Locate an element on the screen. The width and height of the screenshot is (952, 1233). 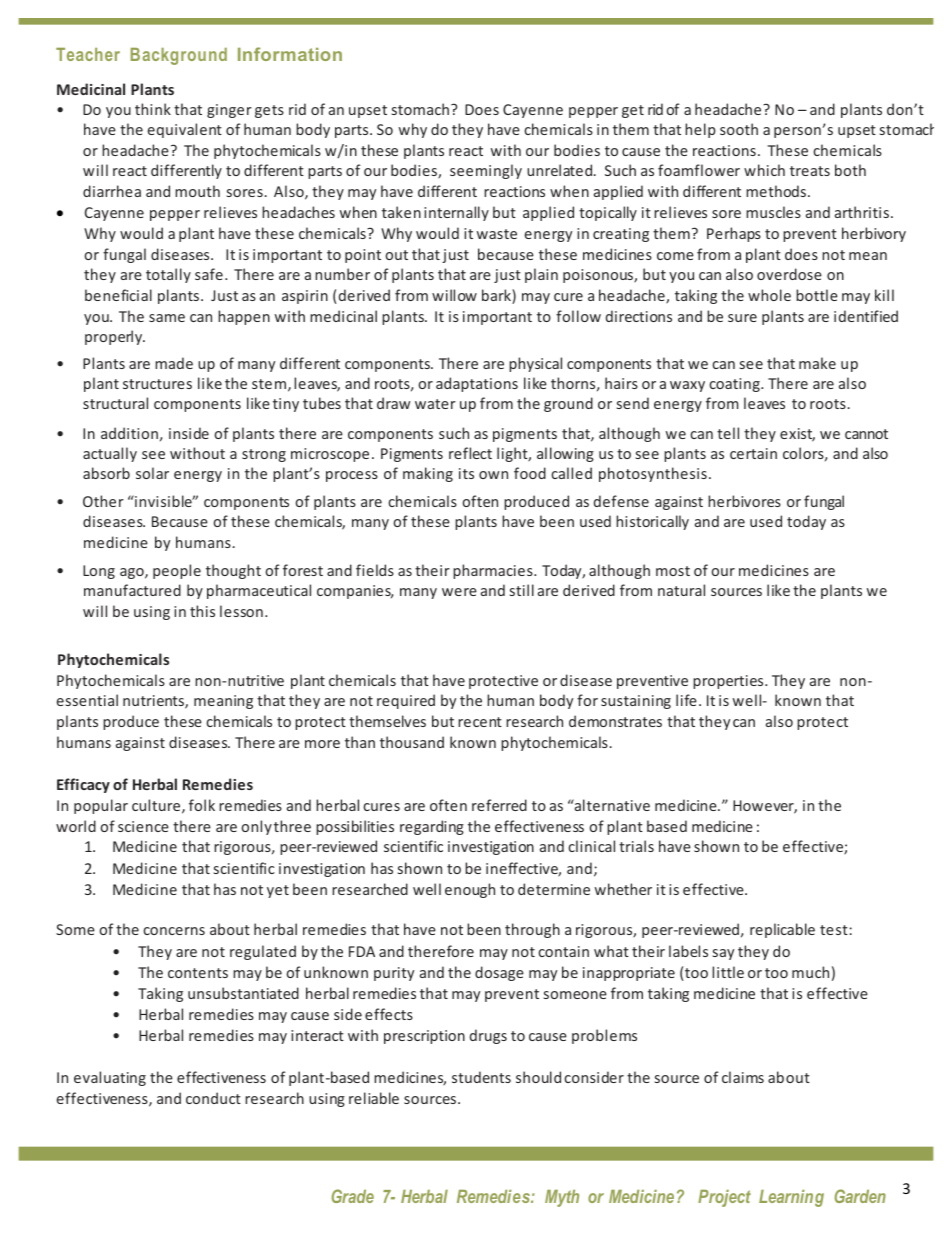
enough is located at coordinates (470, 890).
